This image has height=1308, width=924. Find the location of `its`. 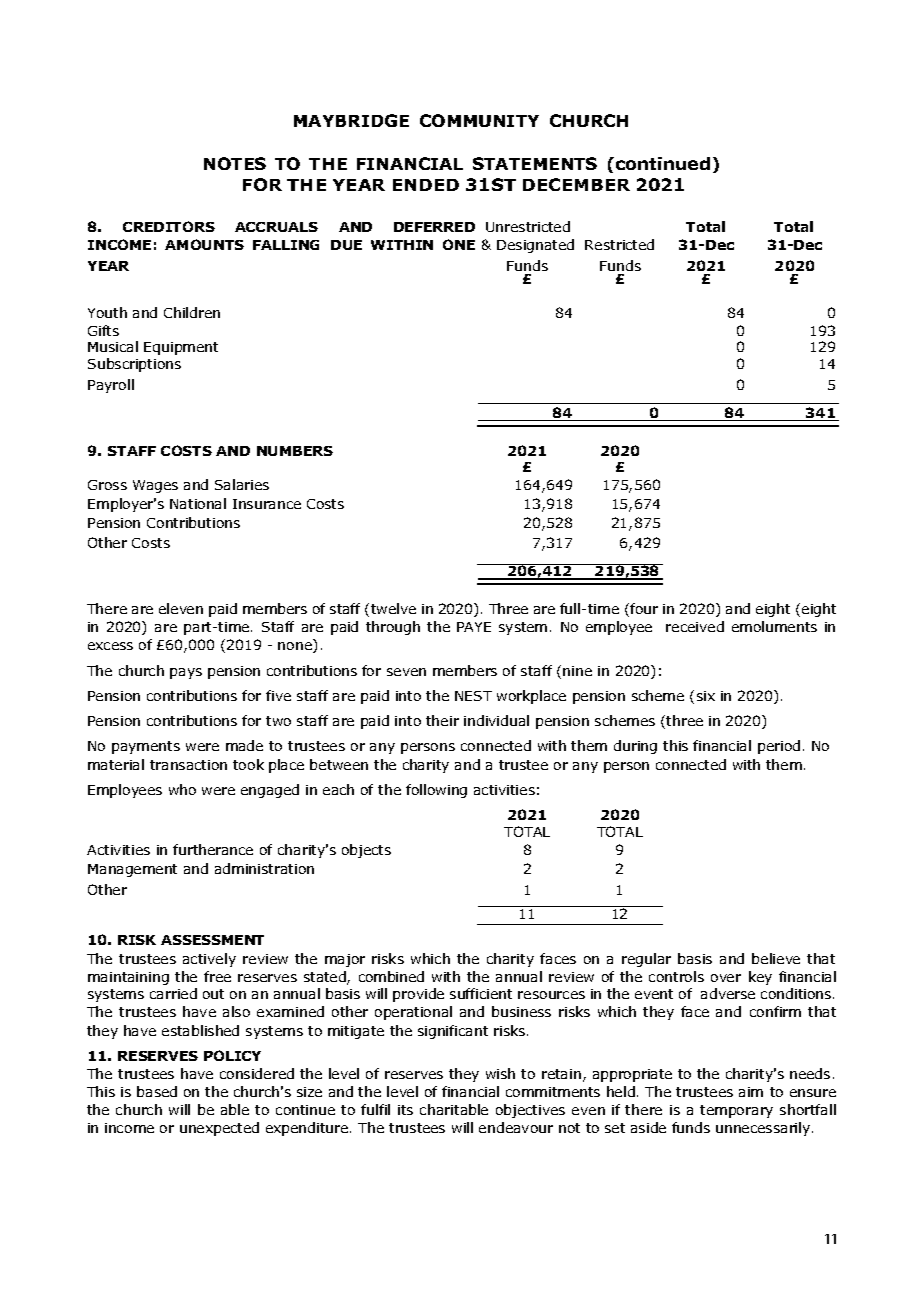

its is located at coordinates (405, 1110).
